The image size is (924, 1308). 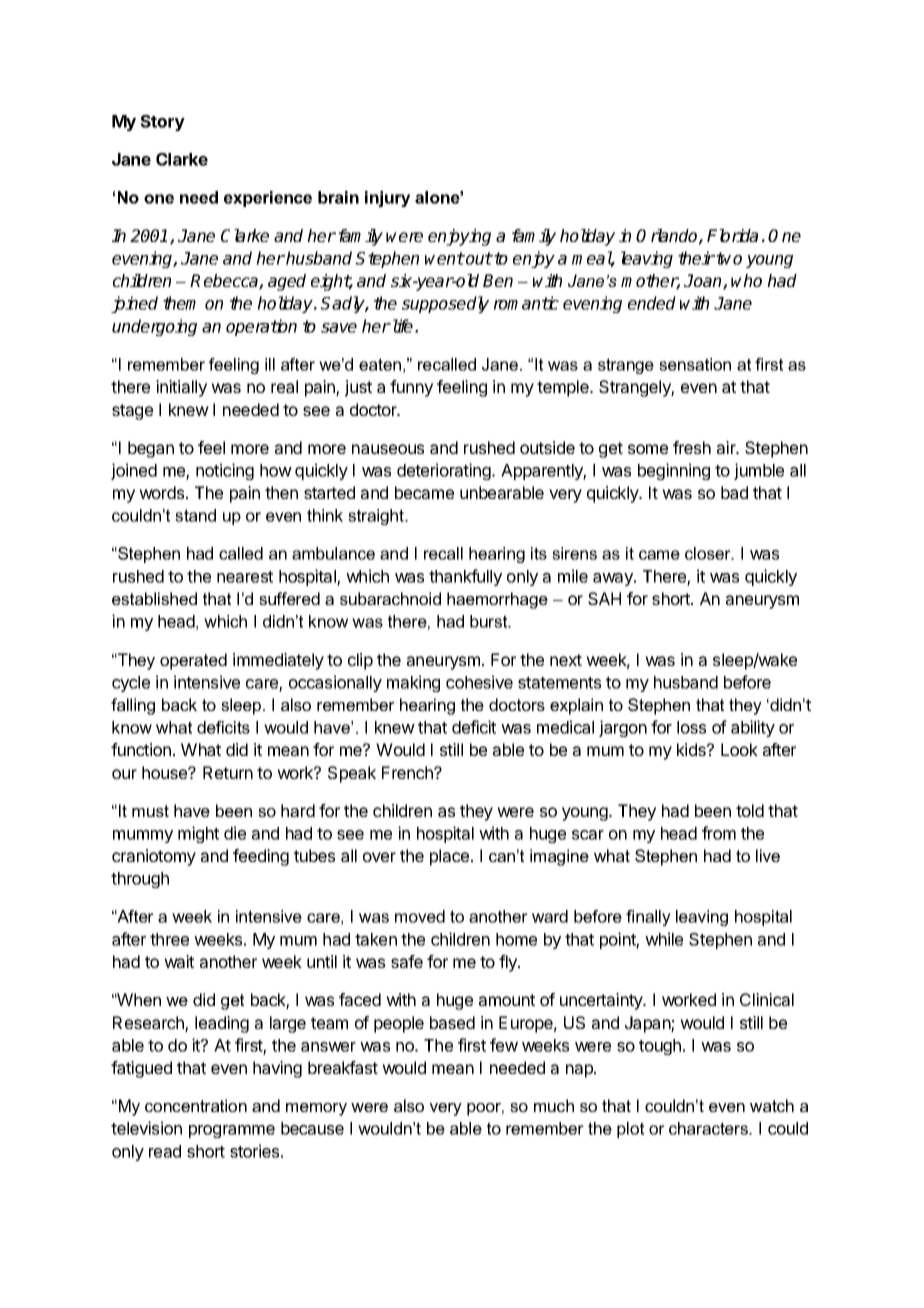 What do you see at coordinates (181, 388) in the page?
I see `initially` at bounding box center [181, 388].
